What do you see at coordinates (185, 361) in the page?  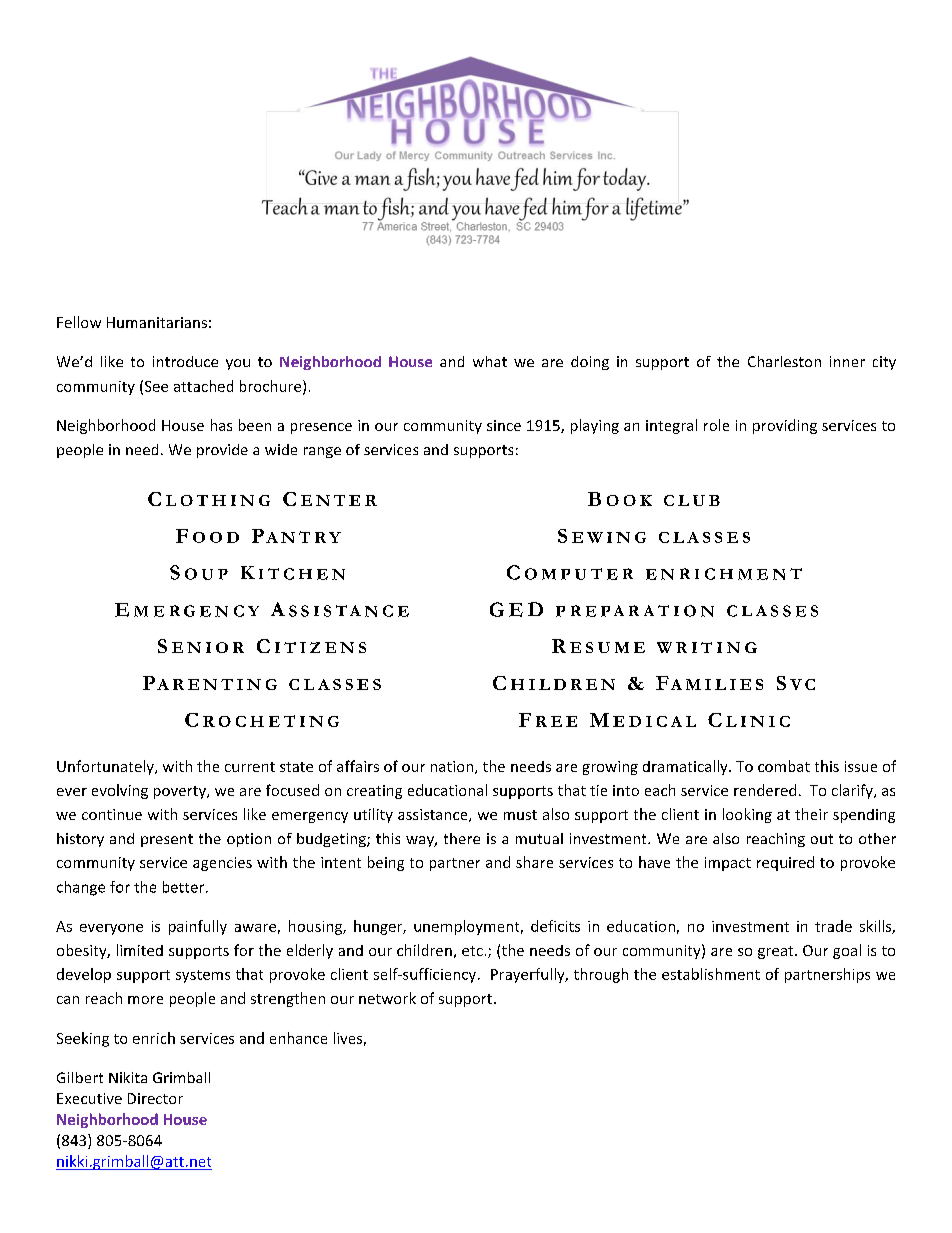 I see `introduce` at bounding box center [185, 361].
